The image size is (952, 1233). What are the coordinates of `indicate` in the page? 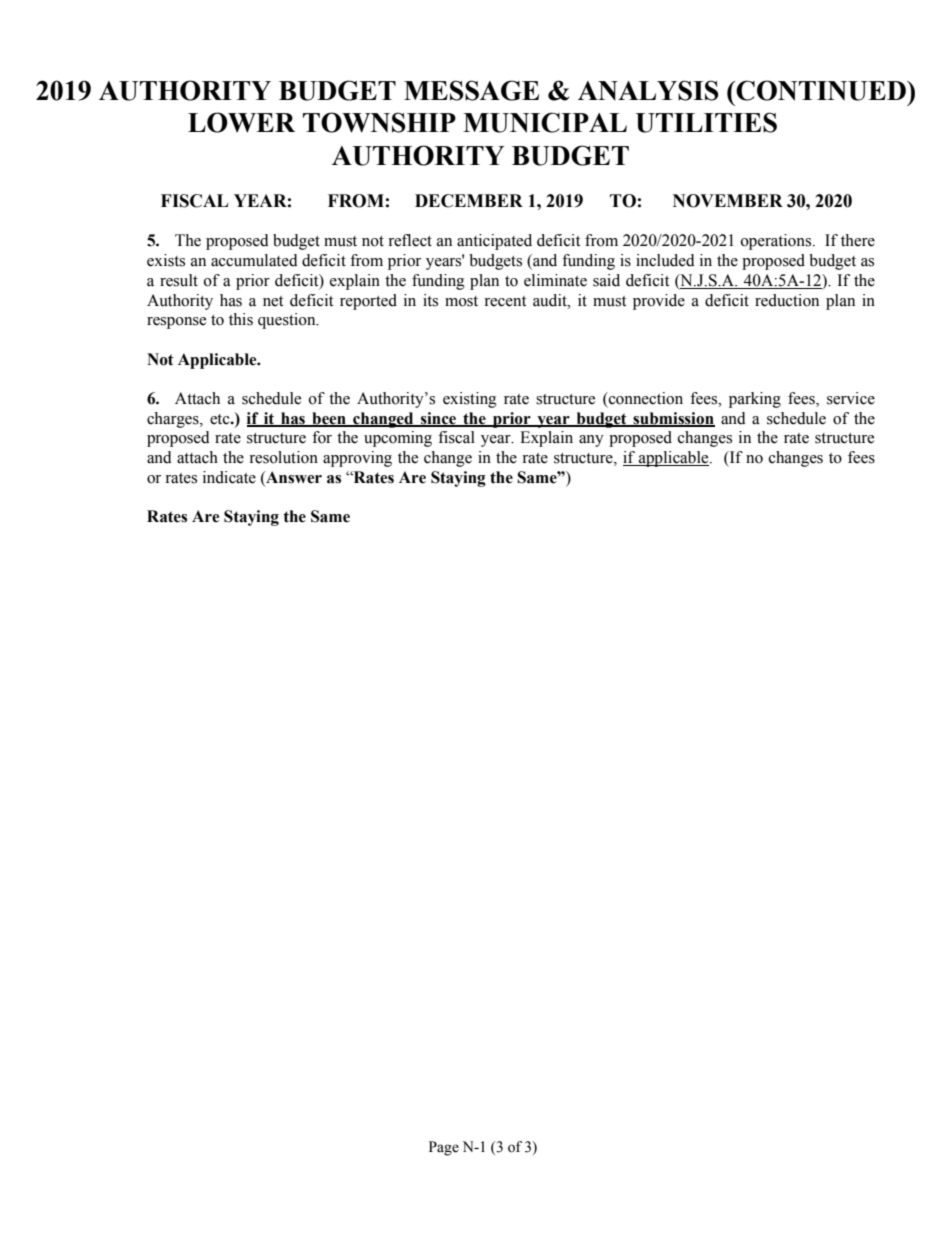 It's located at (229, 477).
